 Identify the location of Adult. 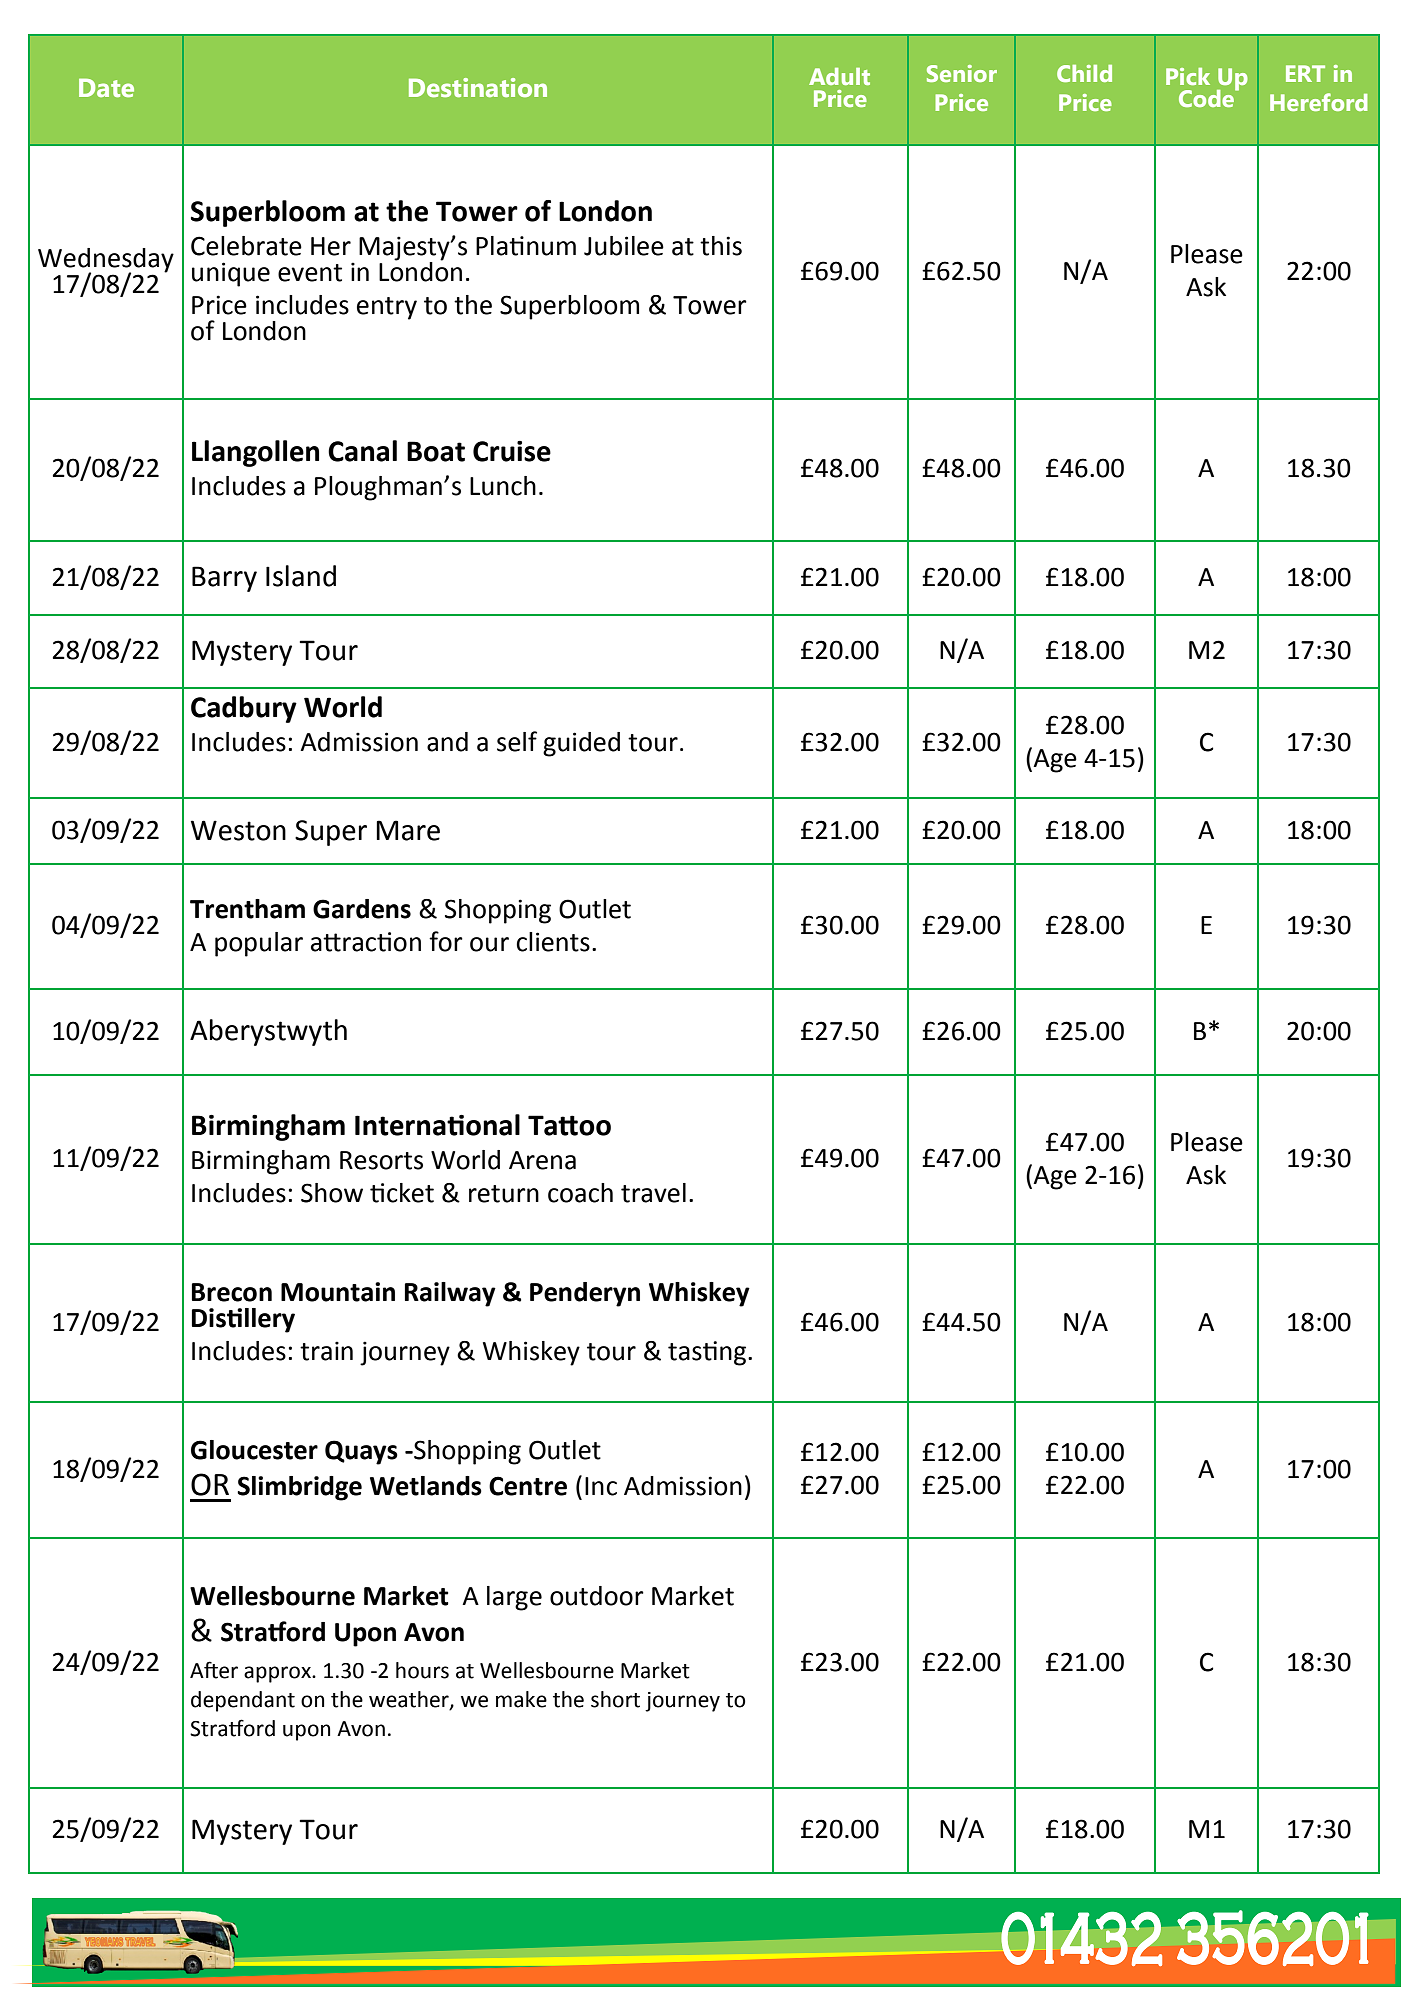
(839, 76).
